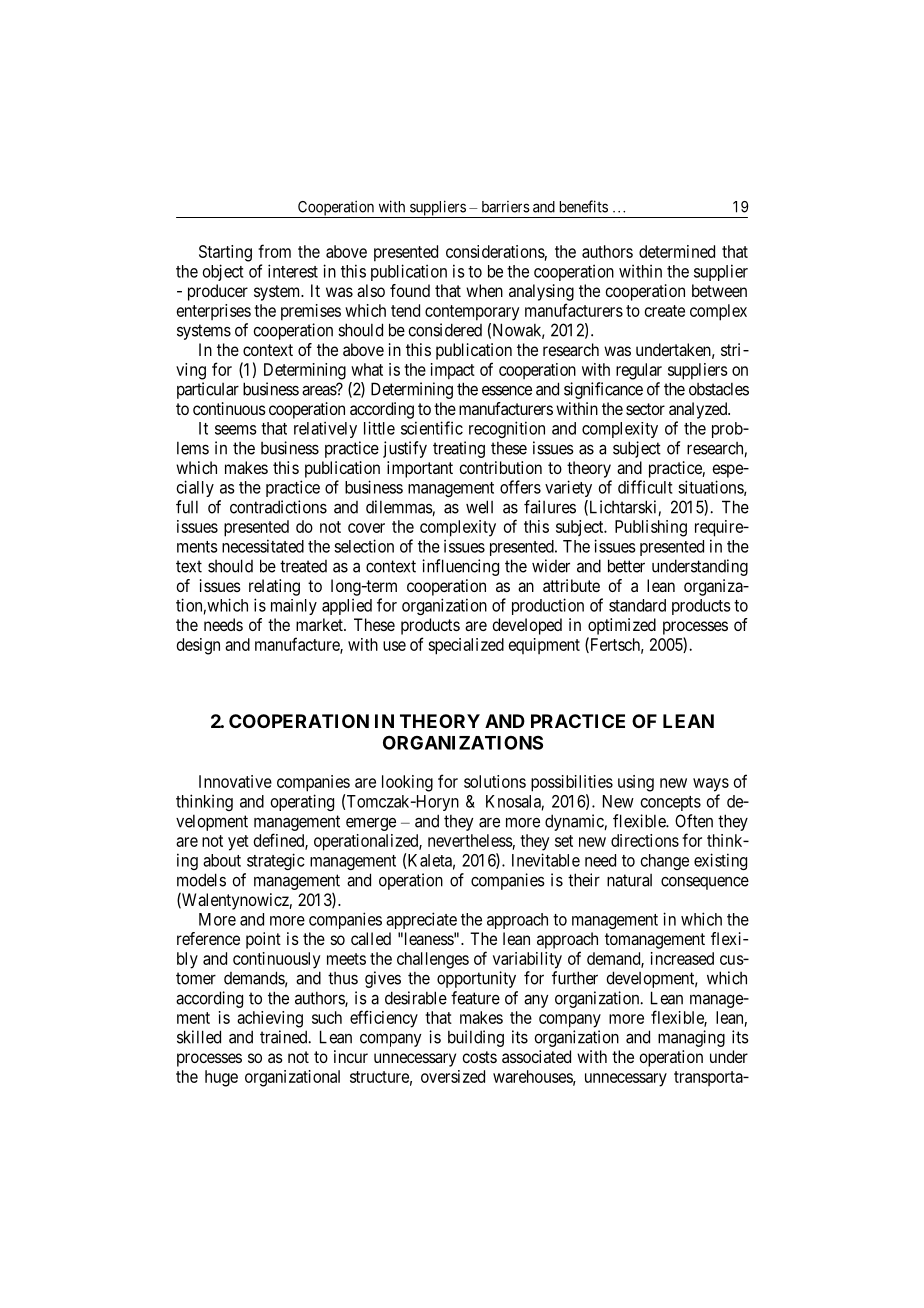 Image resolution: width=924 pixels, height=1308 pixels. I want to click on design, so click(198, 646).
